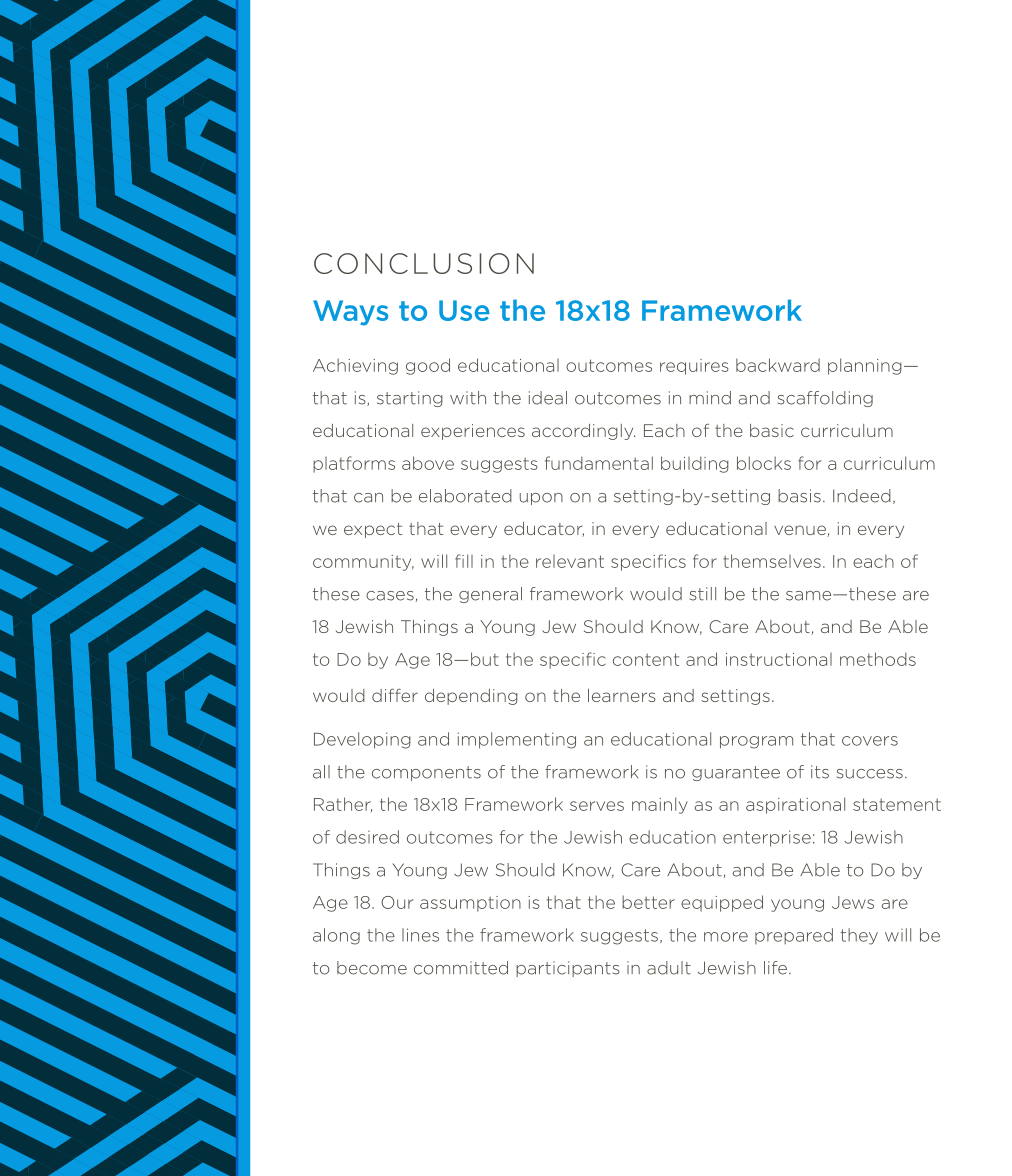  Describe the element at coordinates (464, 310) in the image. I see `Use` at that location.
